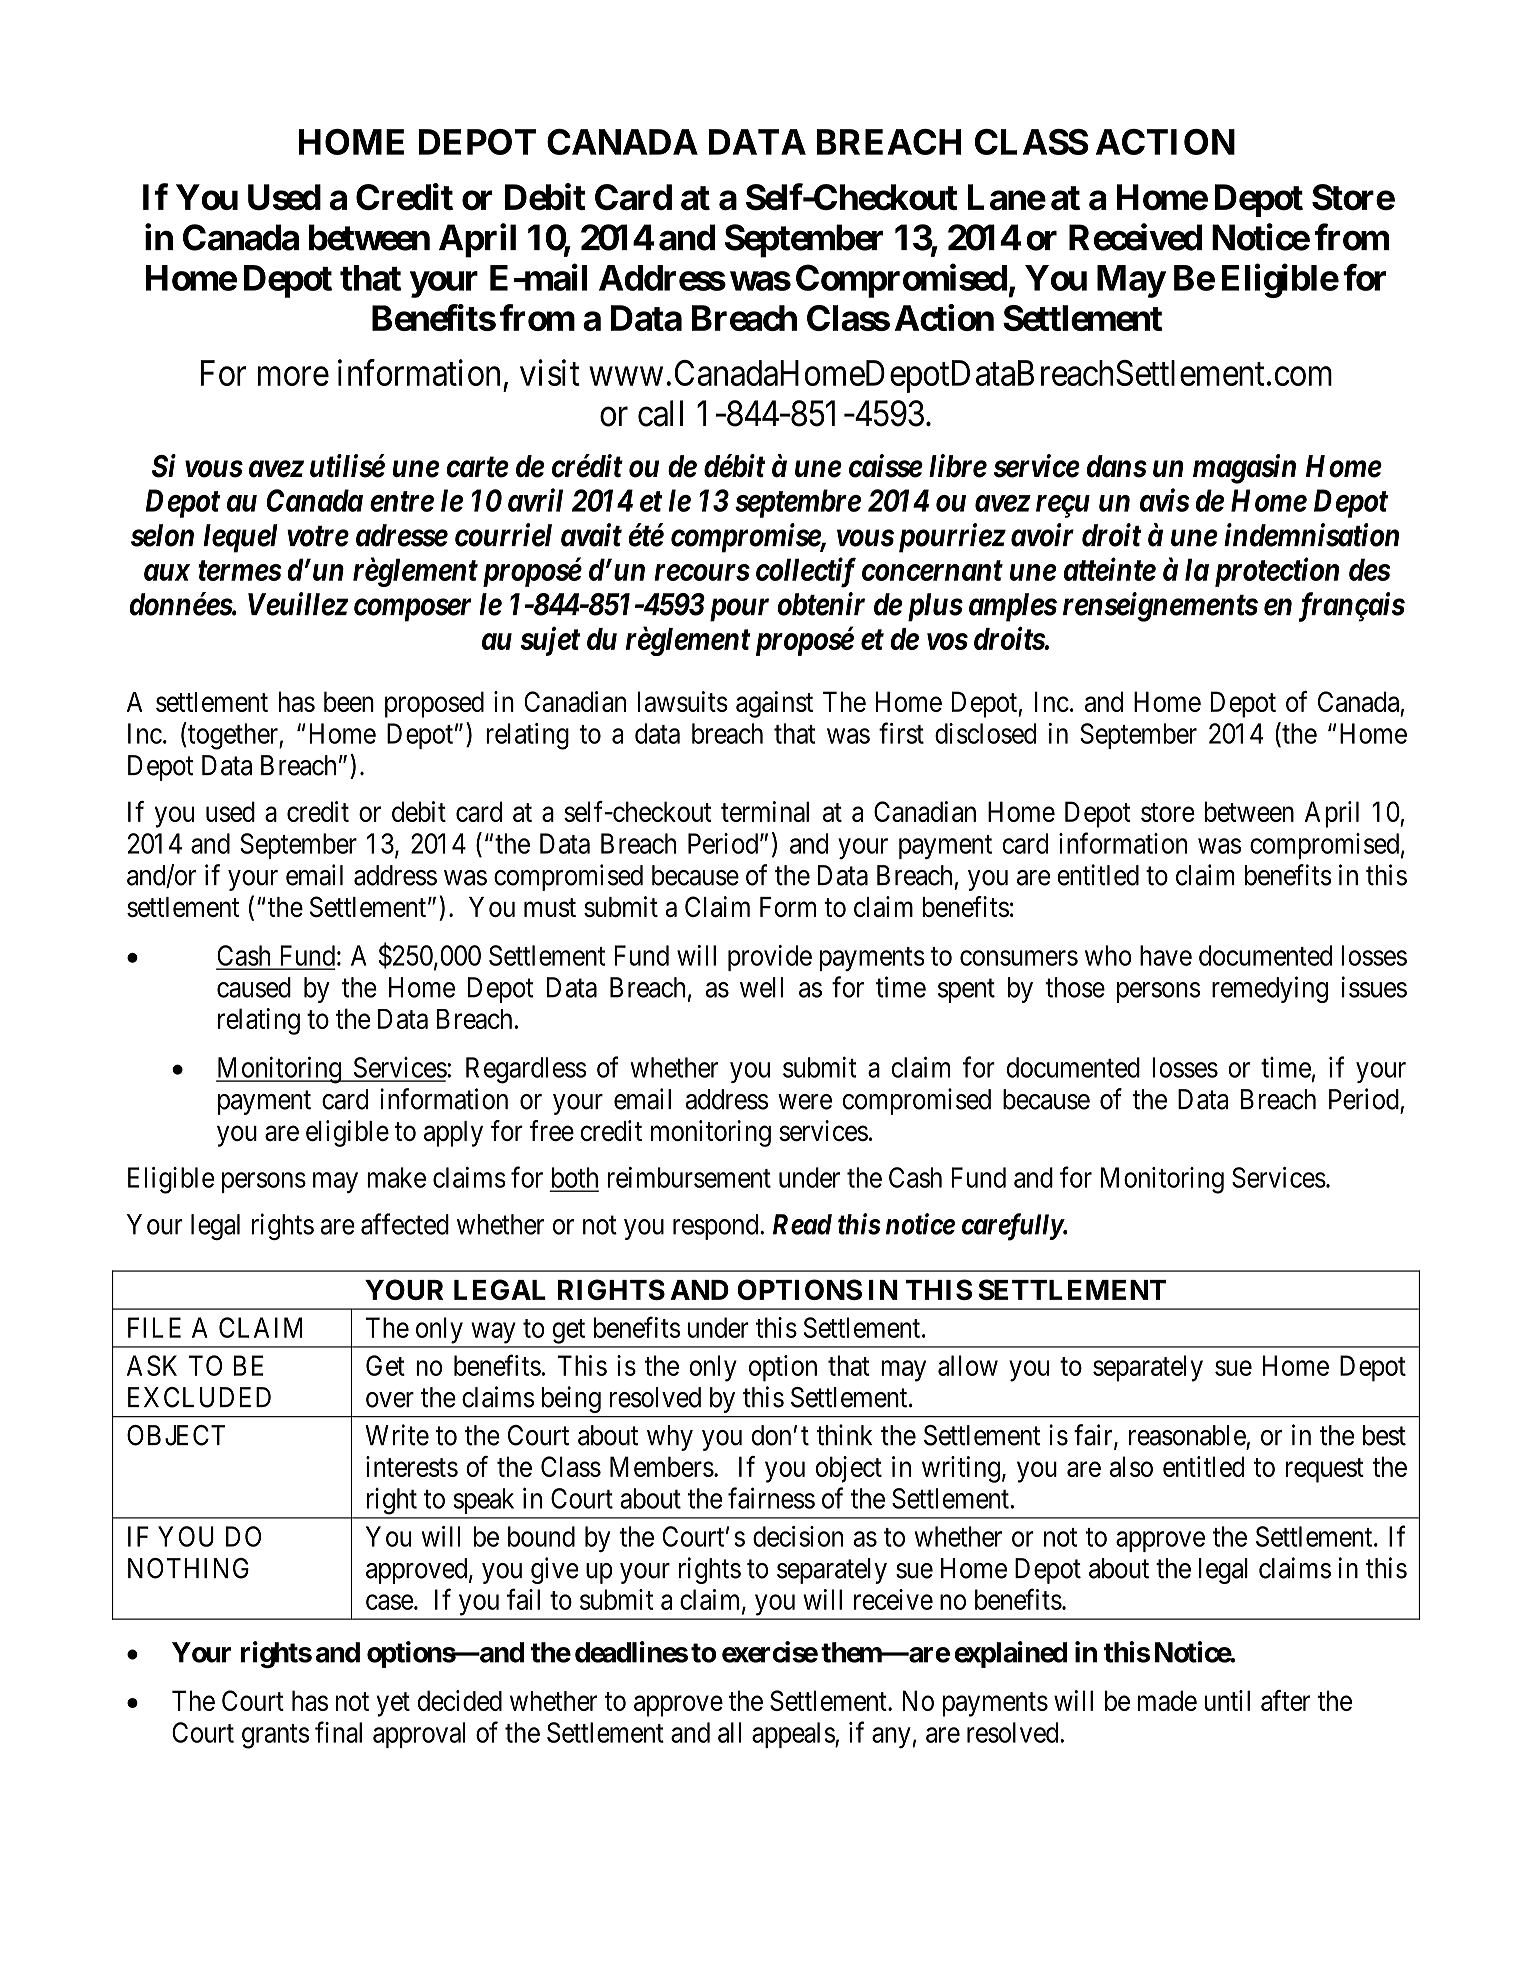 The height and width of the screenshot is (1983, 1532). What do you see at coordinates (338, 1732) in the screenshot?
I see `final` at bounding box center [338, 1732].
